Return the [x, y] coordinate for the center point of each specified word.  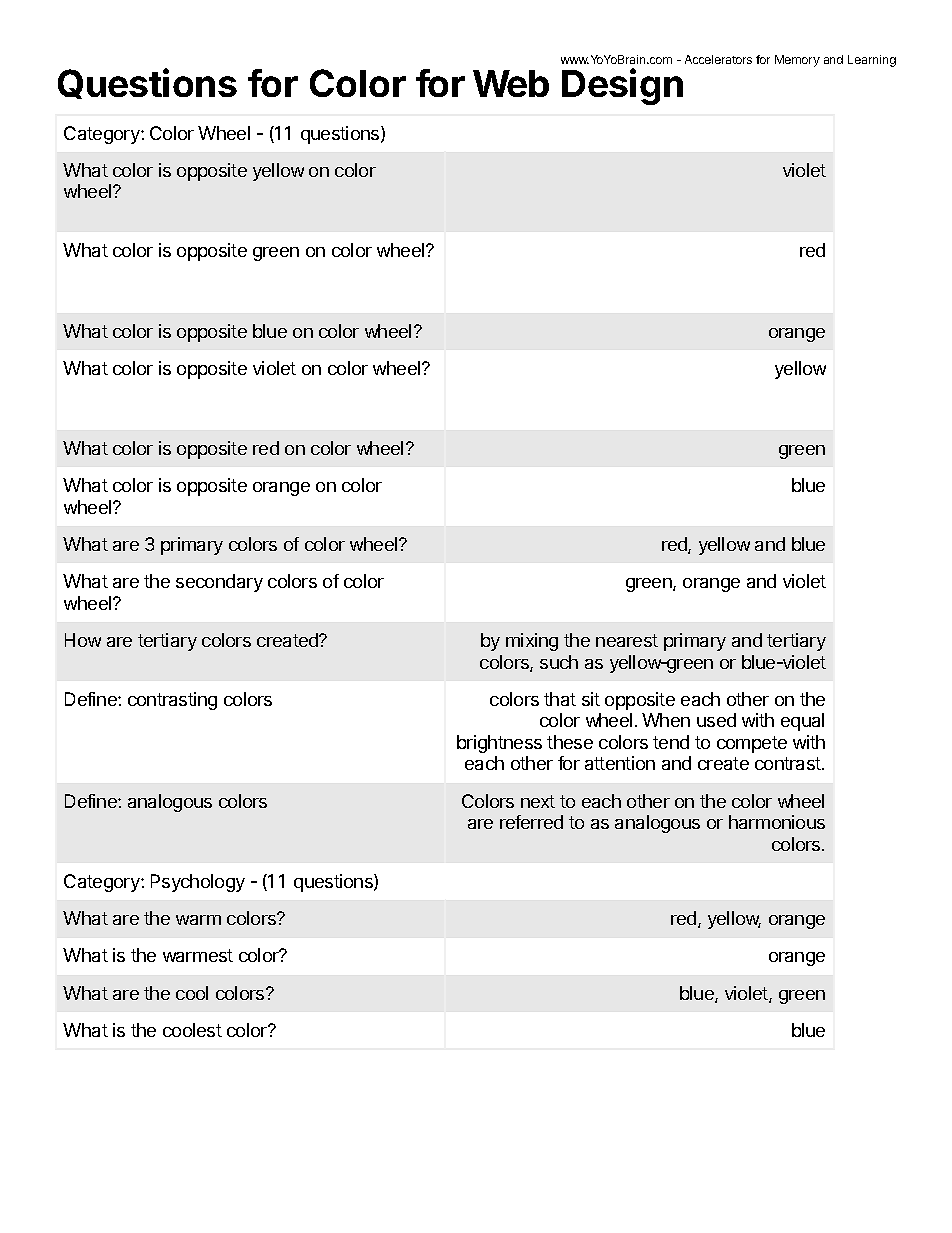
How [83, 640]
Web [511, 83]
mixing [532, 642]
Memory [797, 61]
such [559, 662]
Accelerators [718, 59]
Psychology [198, 883]
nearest [627, 640]
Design [622, 86]
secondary [219, 583]
